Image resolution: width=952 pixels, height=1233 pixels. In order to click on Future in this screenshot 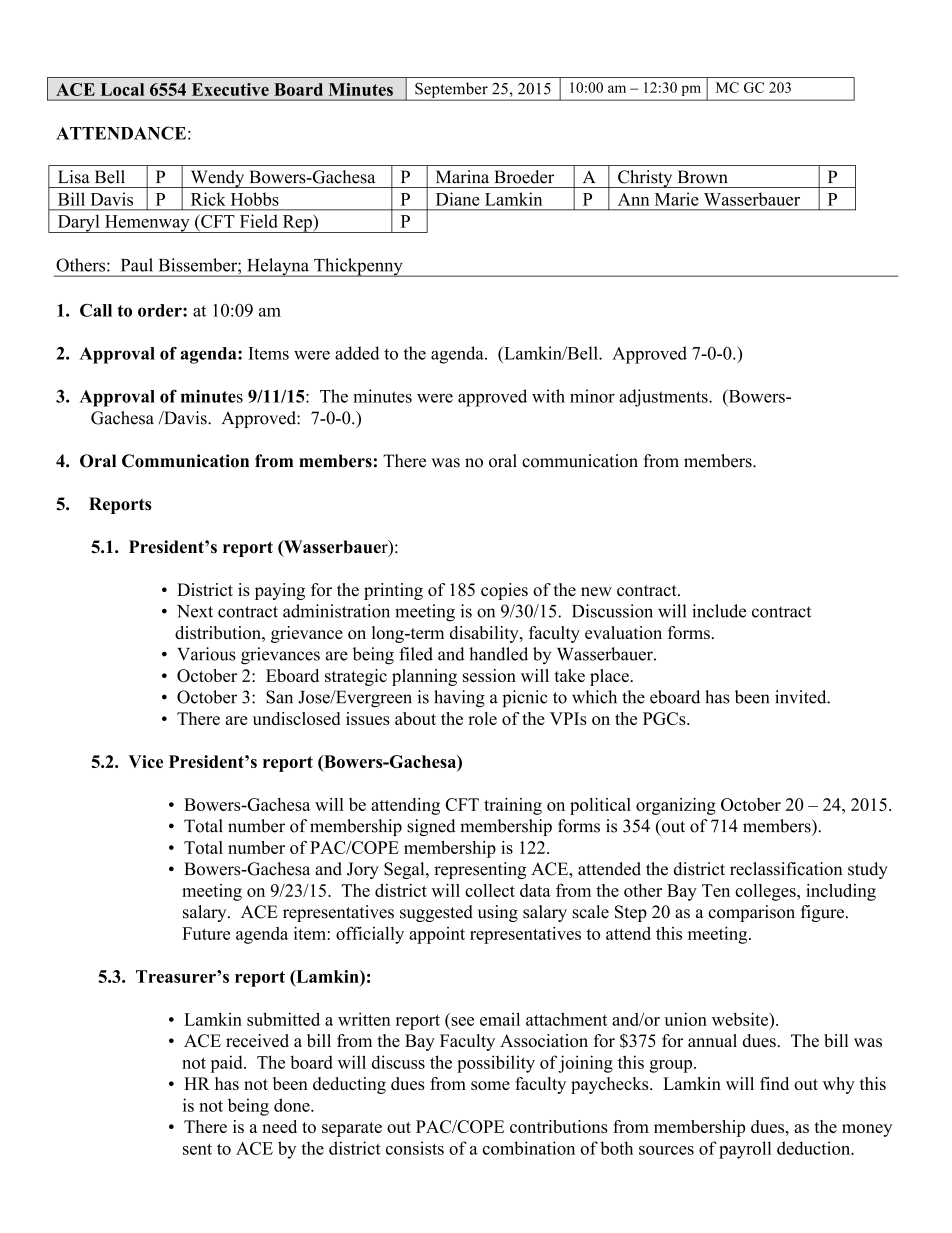, I will do `click(206, 933)`.
